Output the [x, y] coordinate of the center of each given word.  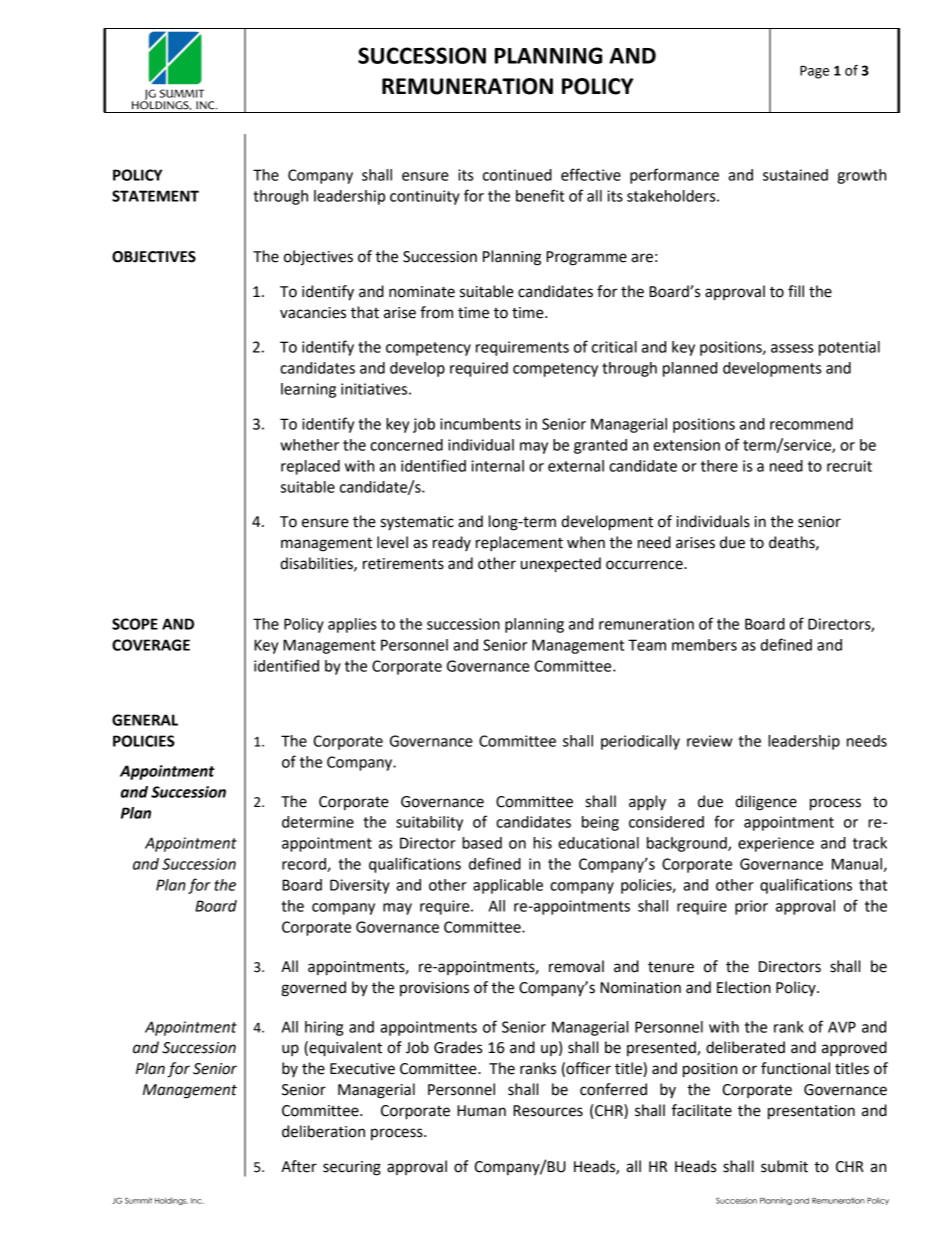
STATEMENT [155, 196]
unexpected [561, 565]
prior [751, 907]
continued [517, 175]
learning [308, 390]
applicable [508, 886]
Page [814, 72]
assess [792, 348]
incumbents [480, 424]
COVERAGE [151, 645]
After [299, 1166]
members [704, 645]
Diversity [360, 886]
